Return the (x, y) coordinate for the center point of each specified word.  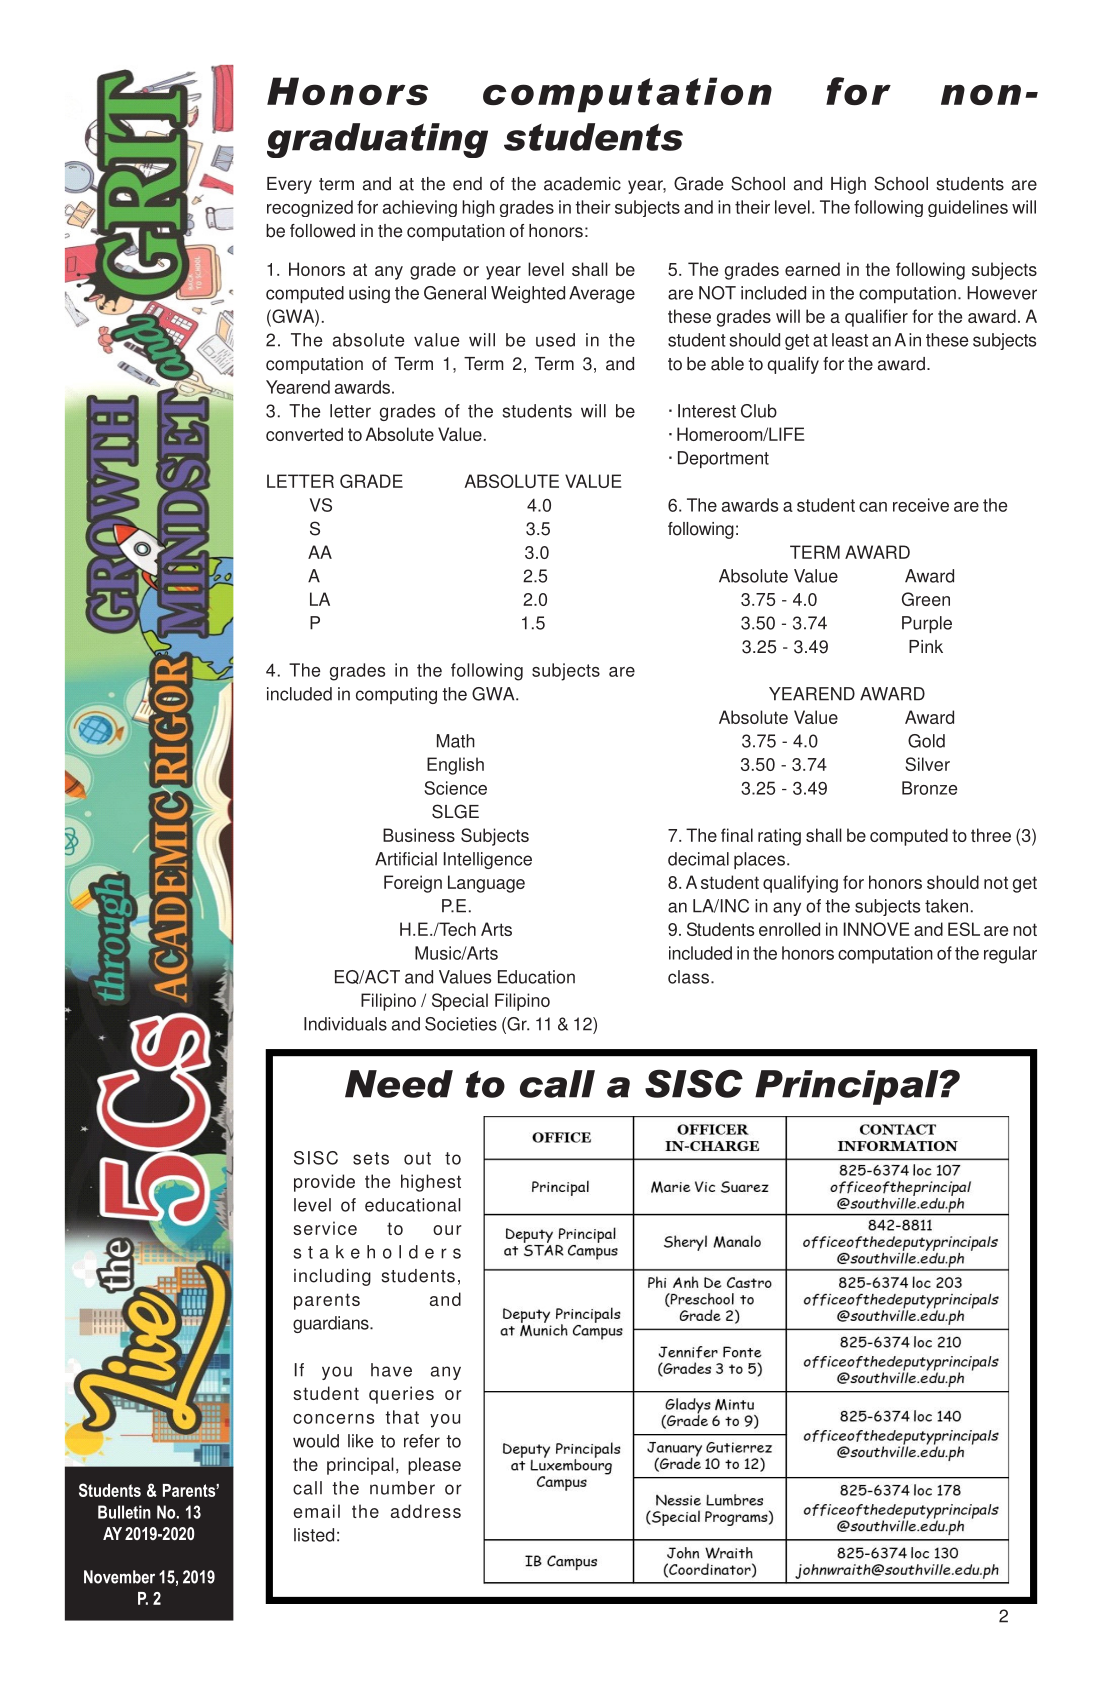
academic (582, 184)
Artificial (406, 859)
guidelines (968, 208)
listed (314, 1535)
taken (946, 906)
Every (289, 185)
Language (486, 884)
